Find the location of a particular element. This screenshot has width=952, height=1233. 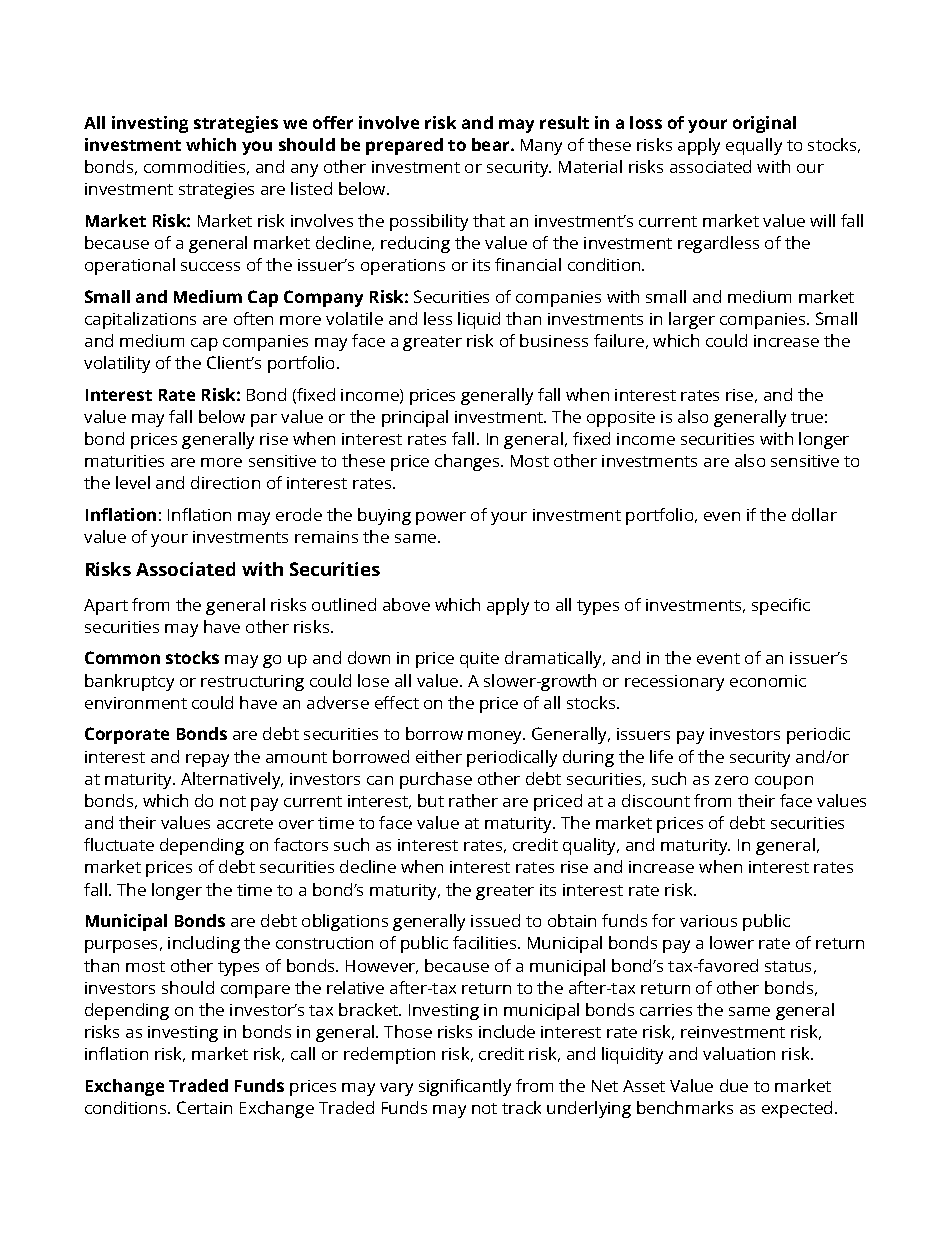

Certain is located at coordinates (204, 1107).
